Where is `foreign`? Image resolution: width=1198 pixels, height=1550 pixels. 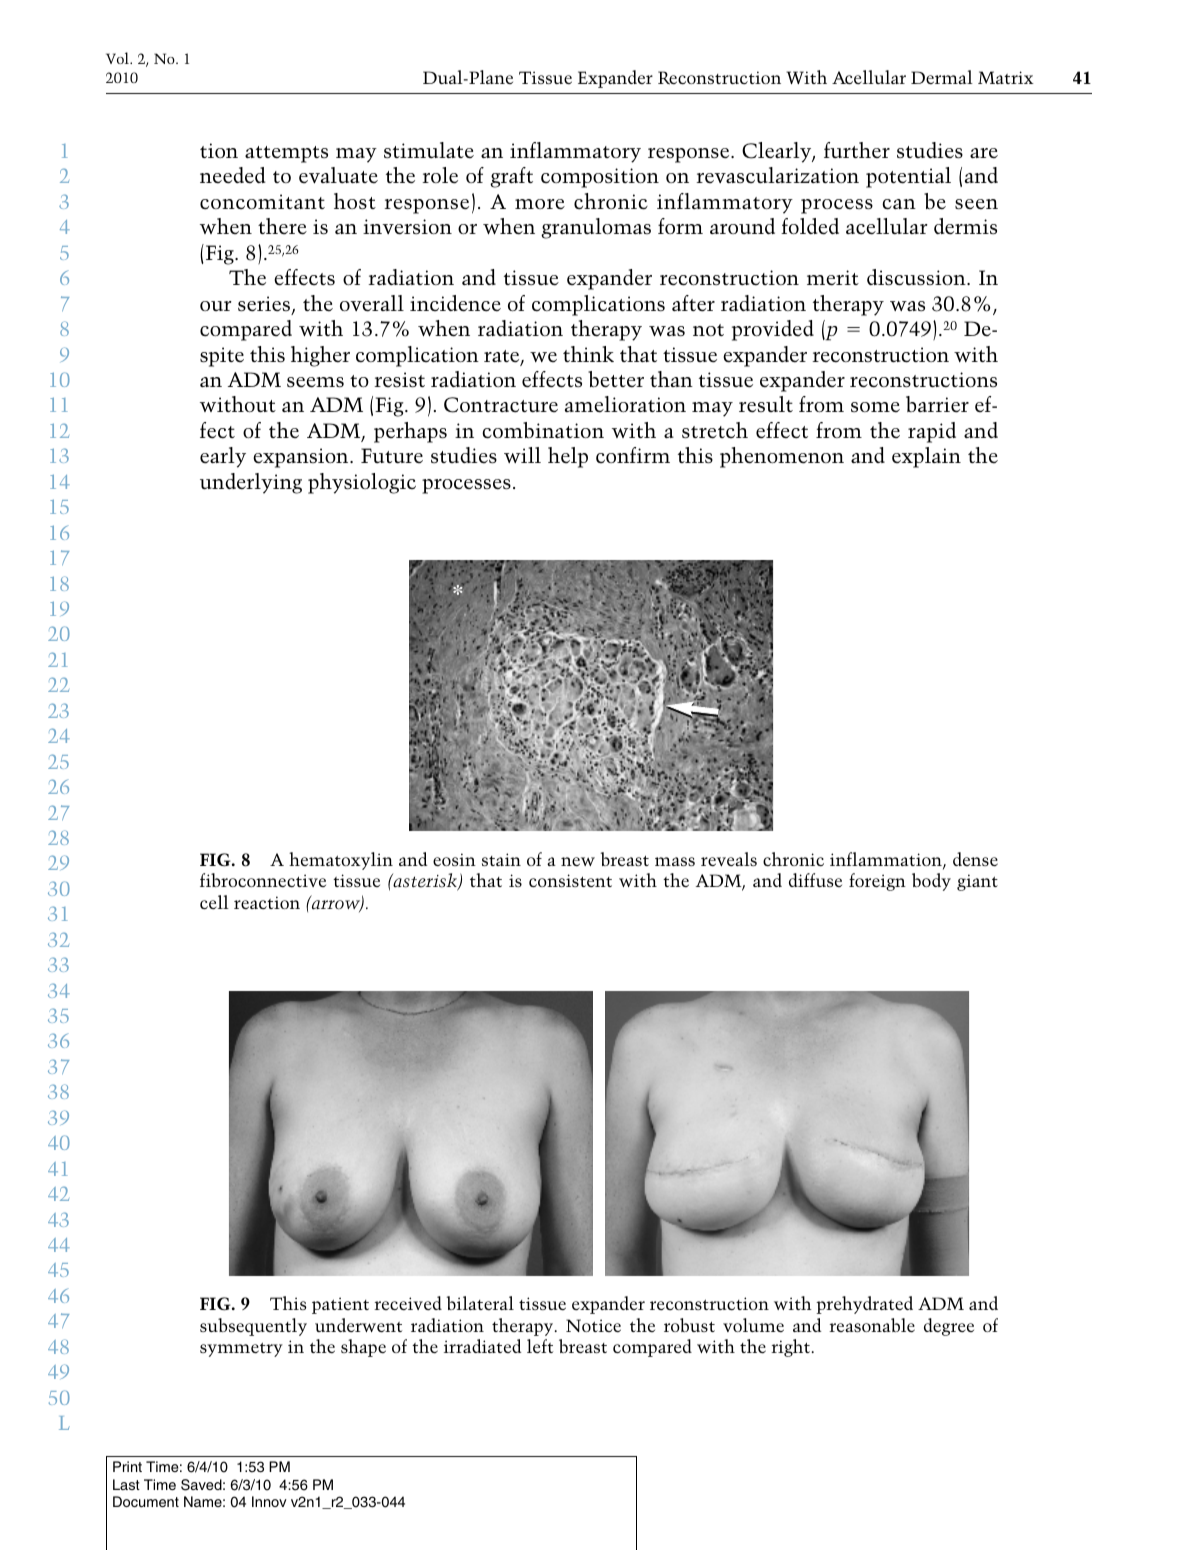 foreign is located at coordinates (877, 882).
